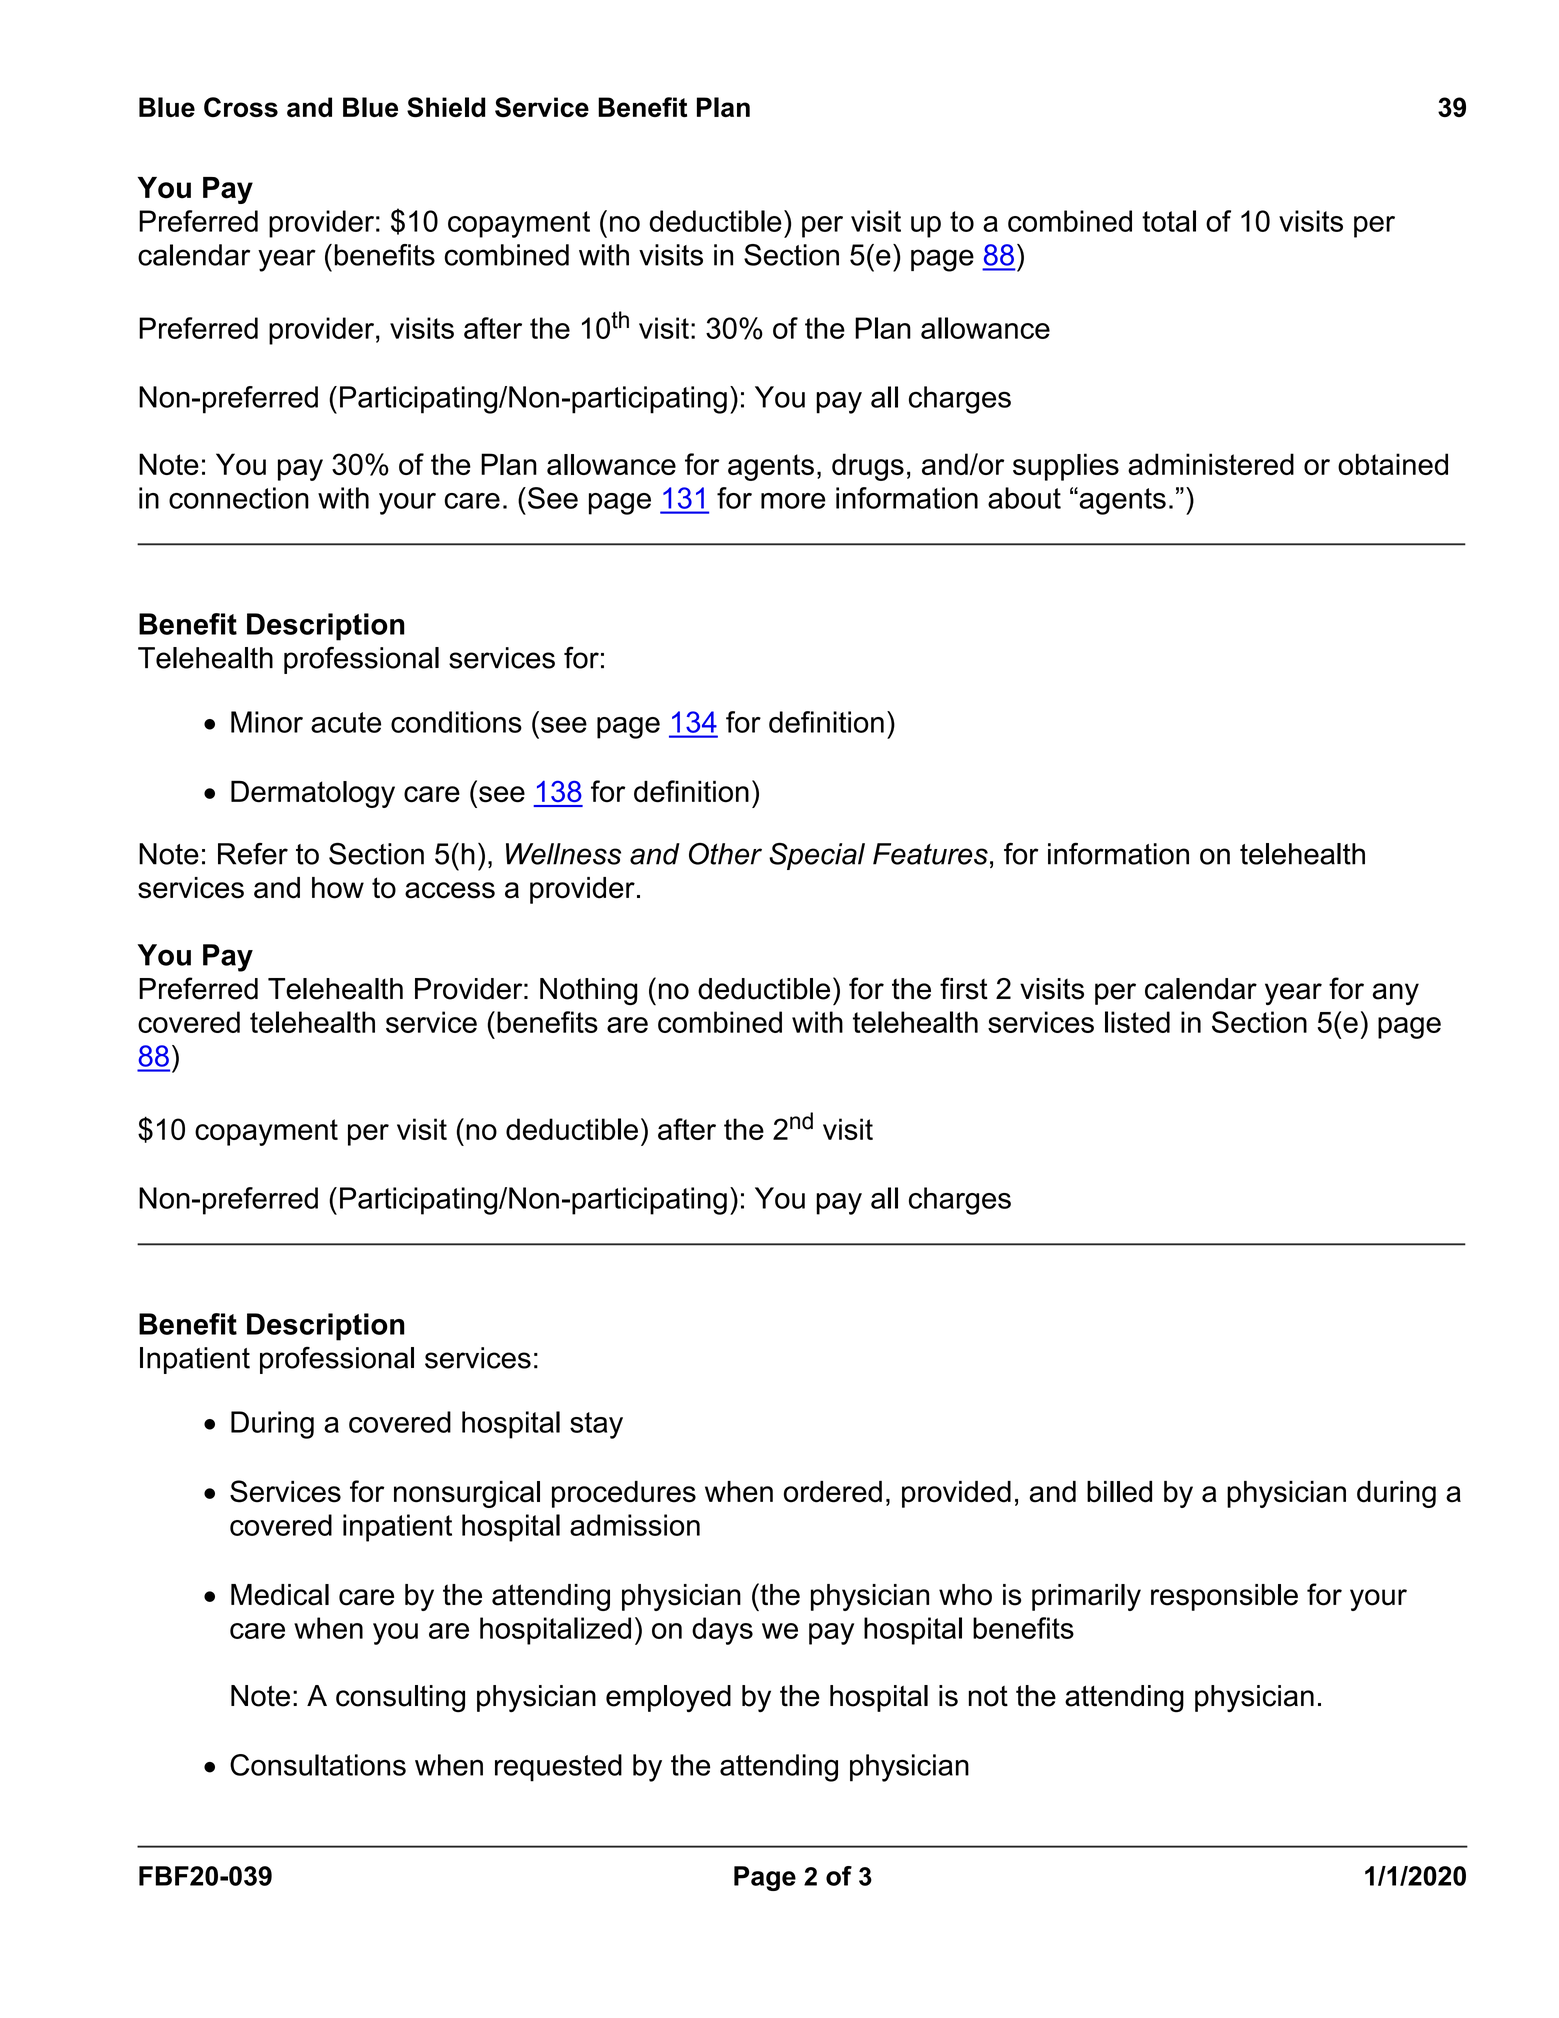 This document has width=1559, height=2018. Describe the element at coordinates (1211, 464) in the document. I see `administered` at that location.
